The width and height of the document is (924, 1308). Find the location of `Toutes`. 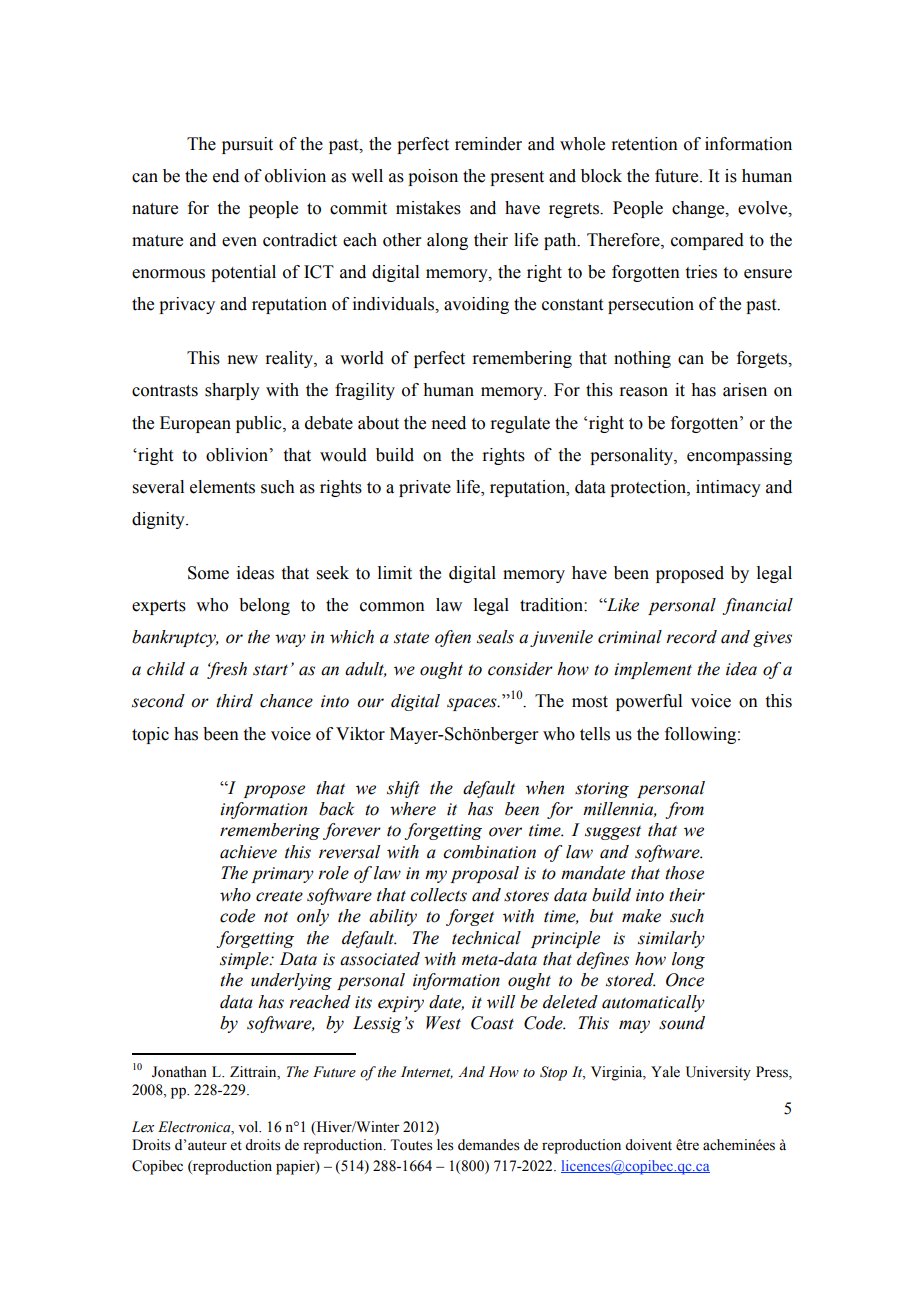

Toutes is located at coordinates (411, 1145).
